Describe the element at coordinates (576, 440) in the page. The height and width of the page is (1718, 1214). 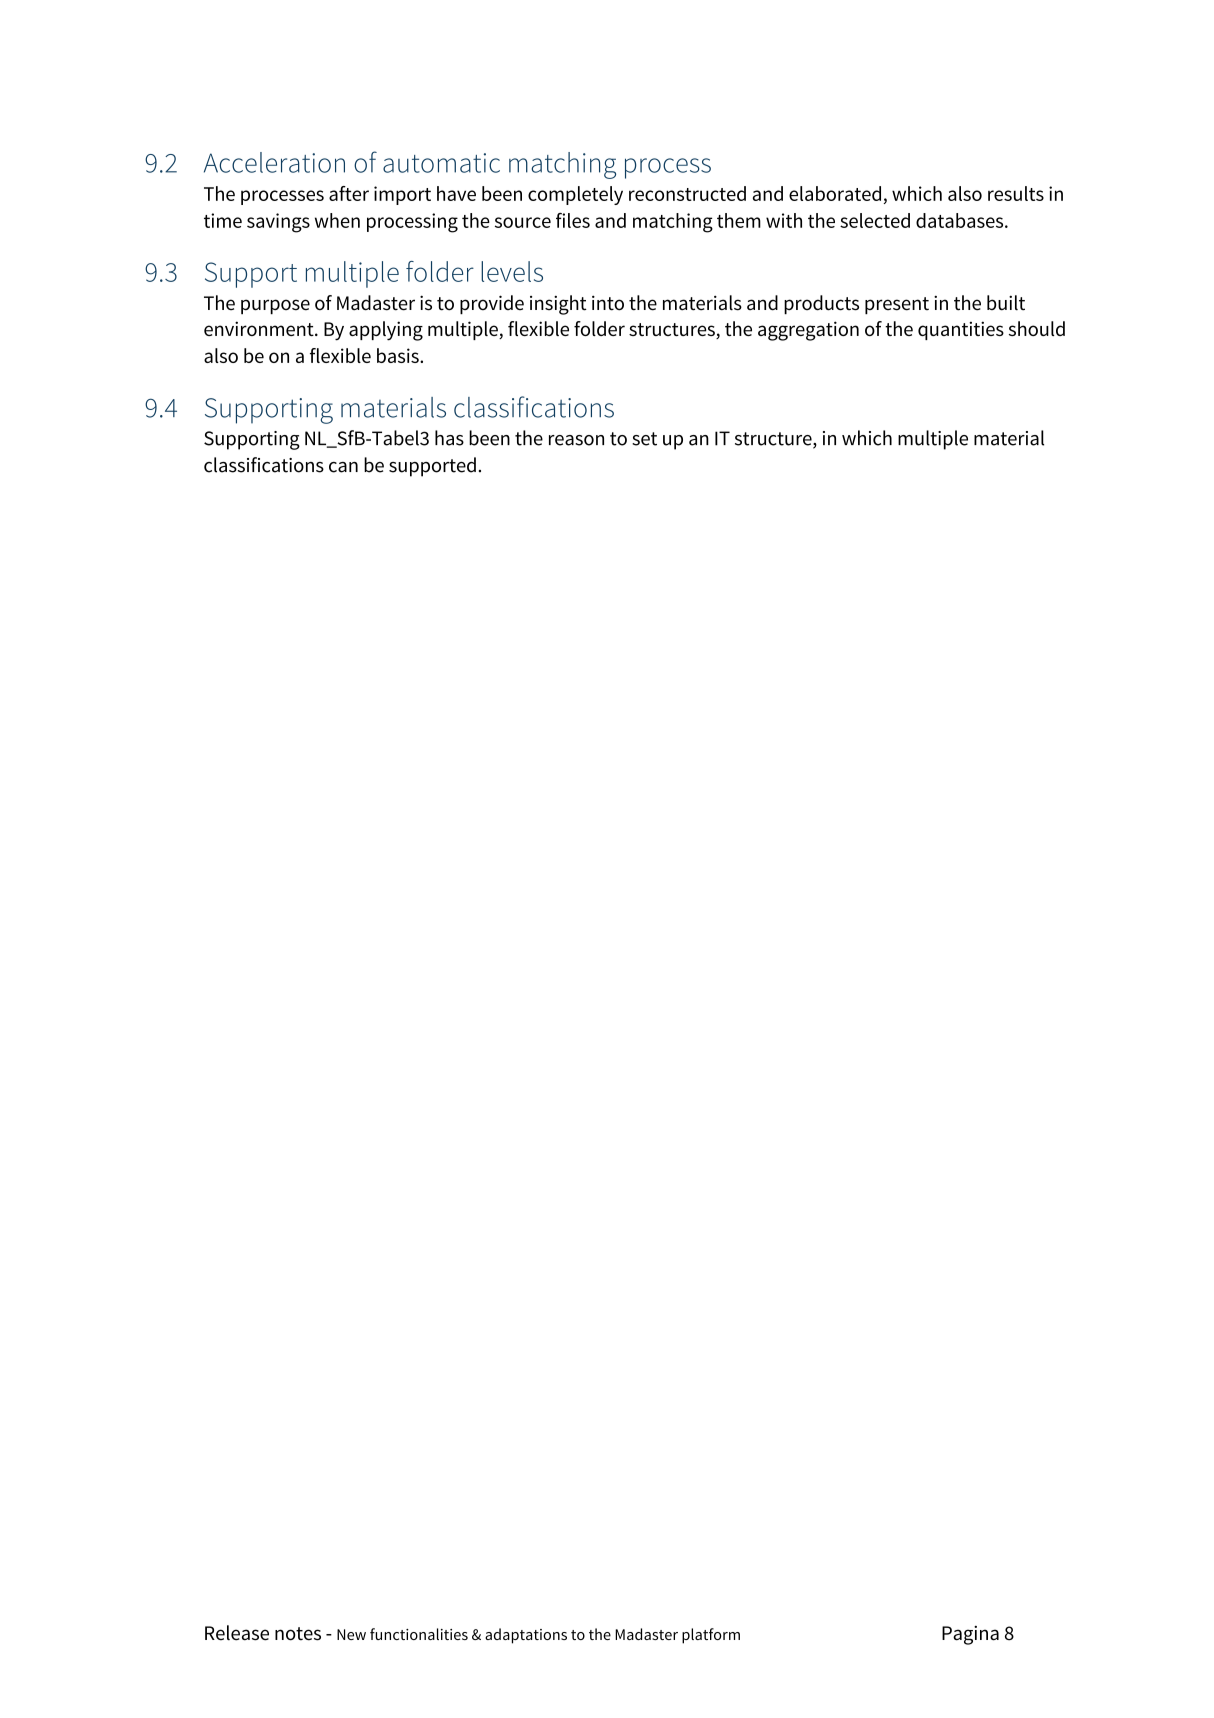
I see `reason` at that location.
